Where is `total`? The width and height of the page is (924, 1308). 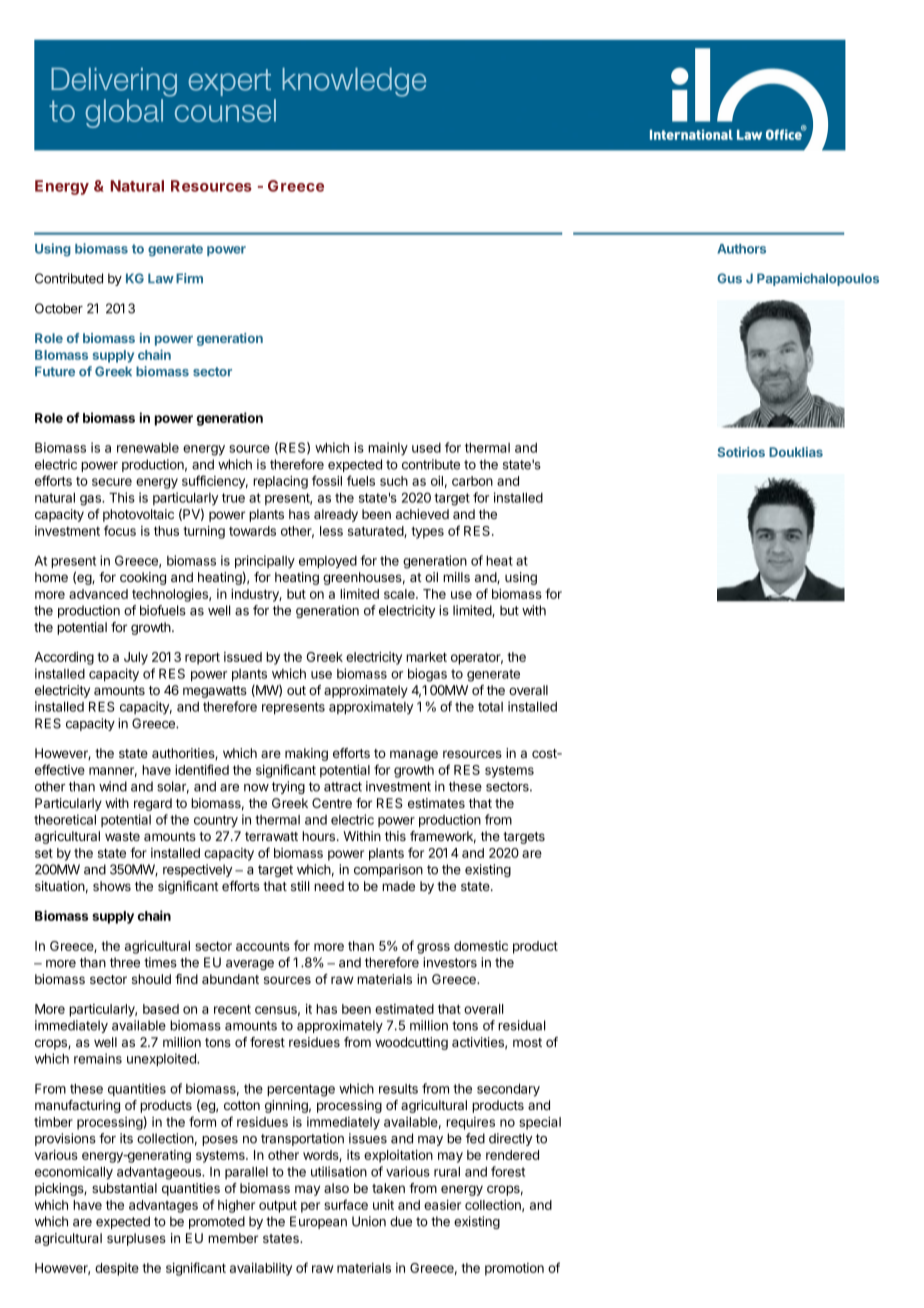 total is located at coordinates (490, 707).
